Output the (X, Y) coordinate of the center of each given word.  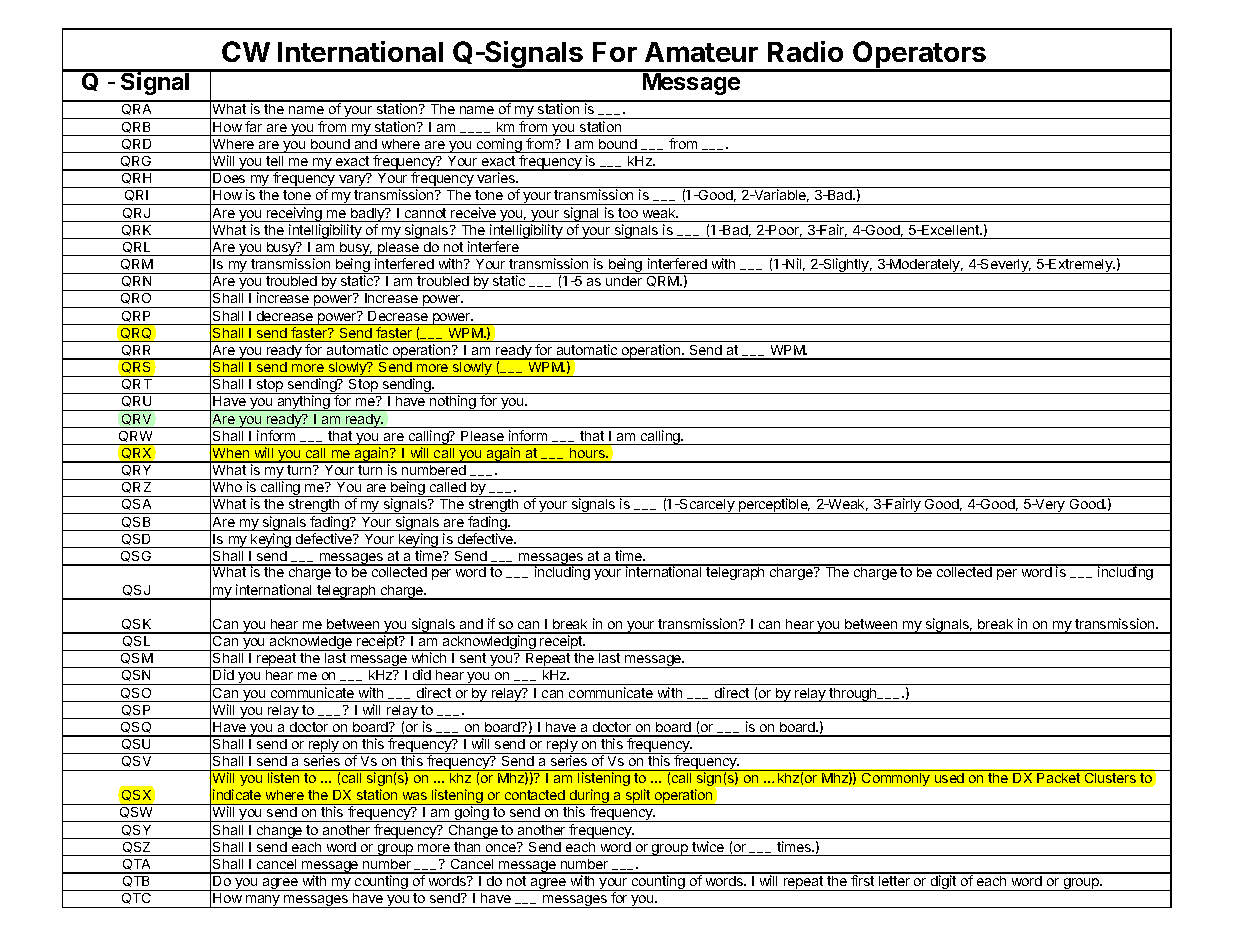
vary (352, 181)
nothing (453, 403)
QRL (137, 249)
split (638, 797)
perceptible (773, 506)
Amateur (701, 52)
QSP (137, 712)
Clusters (1111, 776)
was (415, 796)
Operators (919, 56)
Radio (805, 51)
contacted (535, 795)
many (263, 901)
